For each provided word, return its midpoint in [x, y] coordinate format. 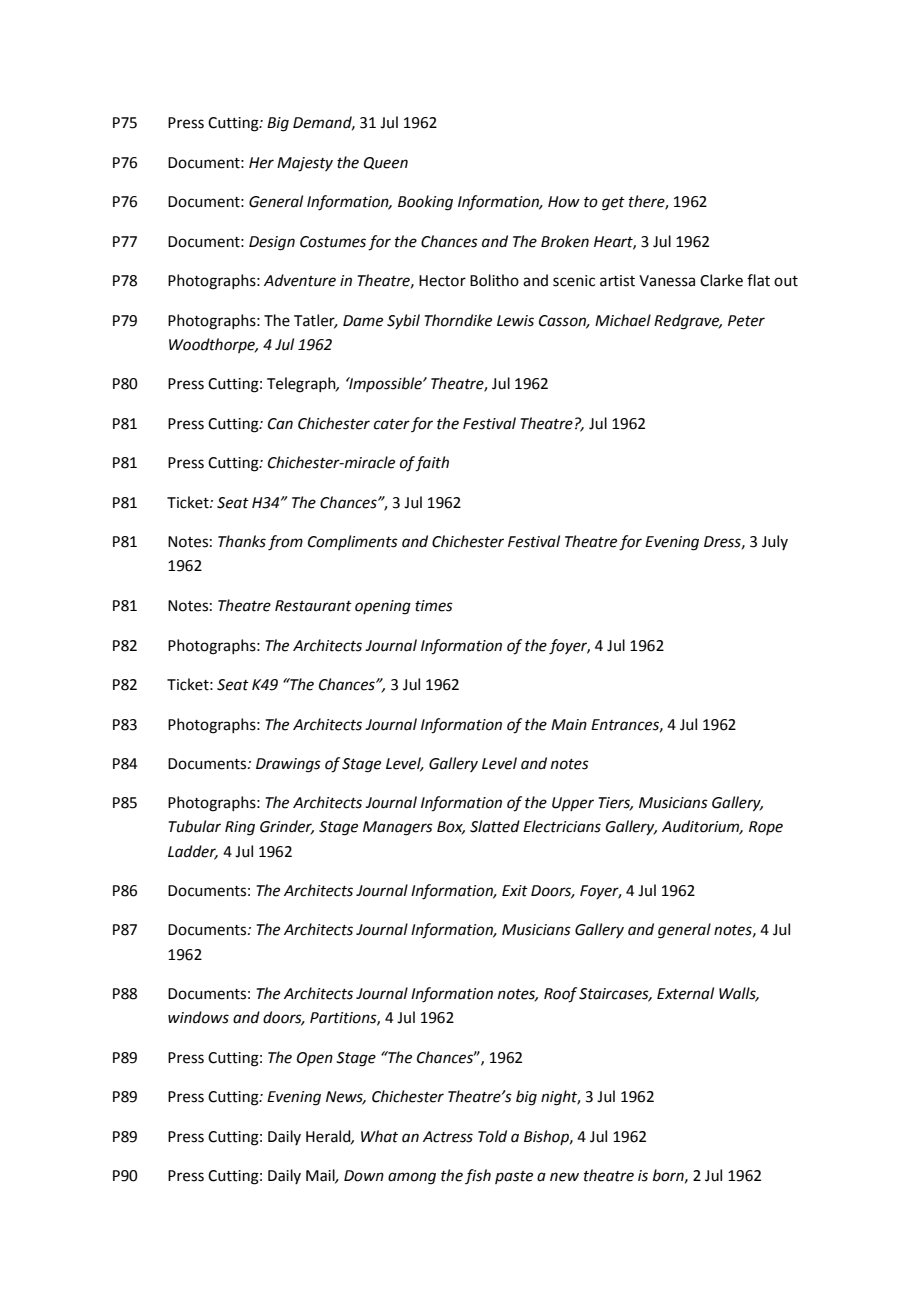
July [775, 542]
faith [432, 464]
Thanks [242, 541]
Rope [766, 828]
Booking [425, 203]
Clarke [721, 280]
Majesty [305, 164]
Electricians [562, 826]
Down [364, 1176]
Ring [240, 828]
